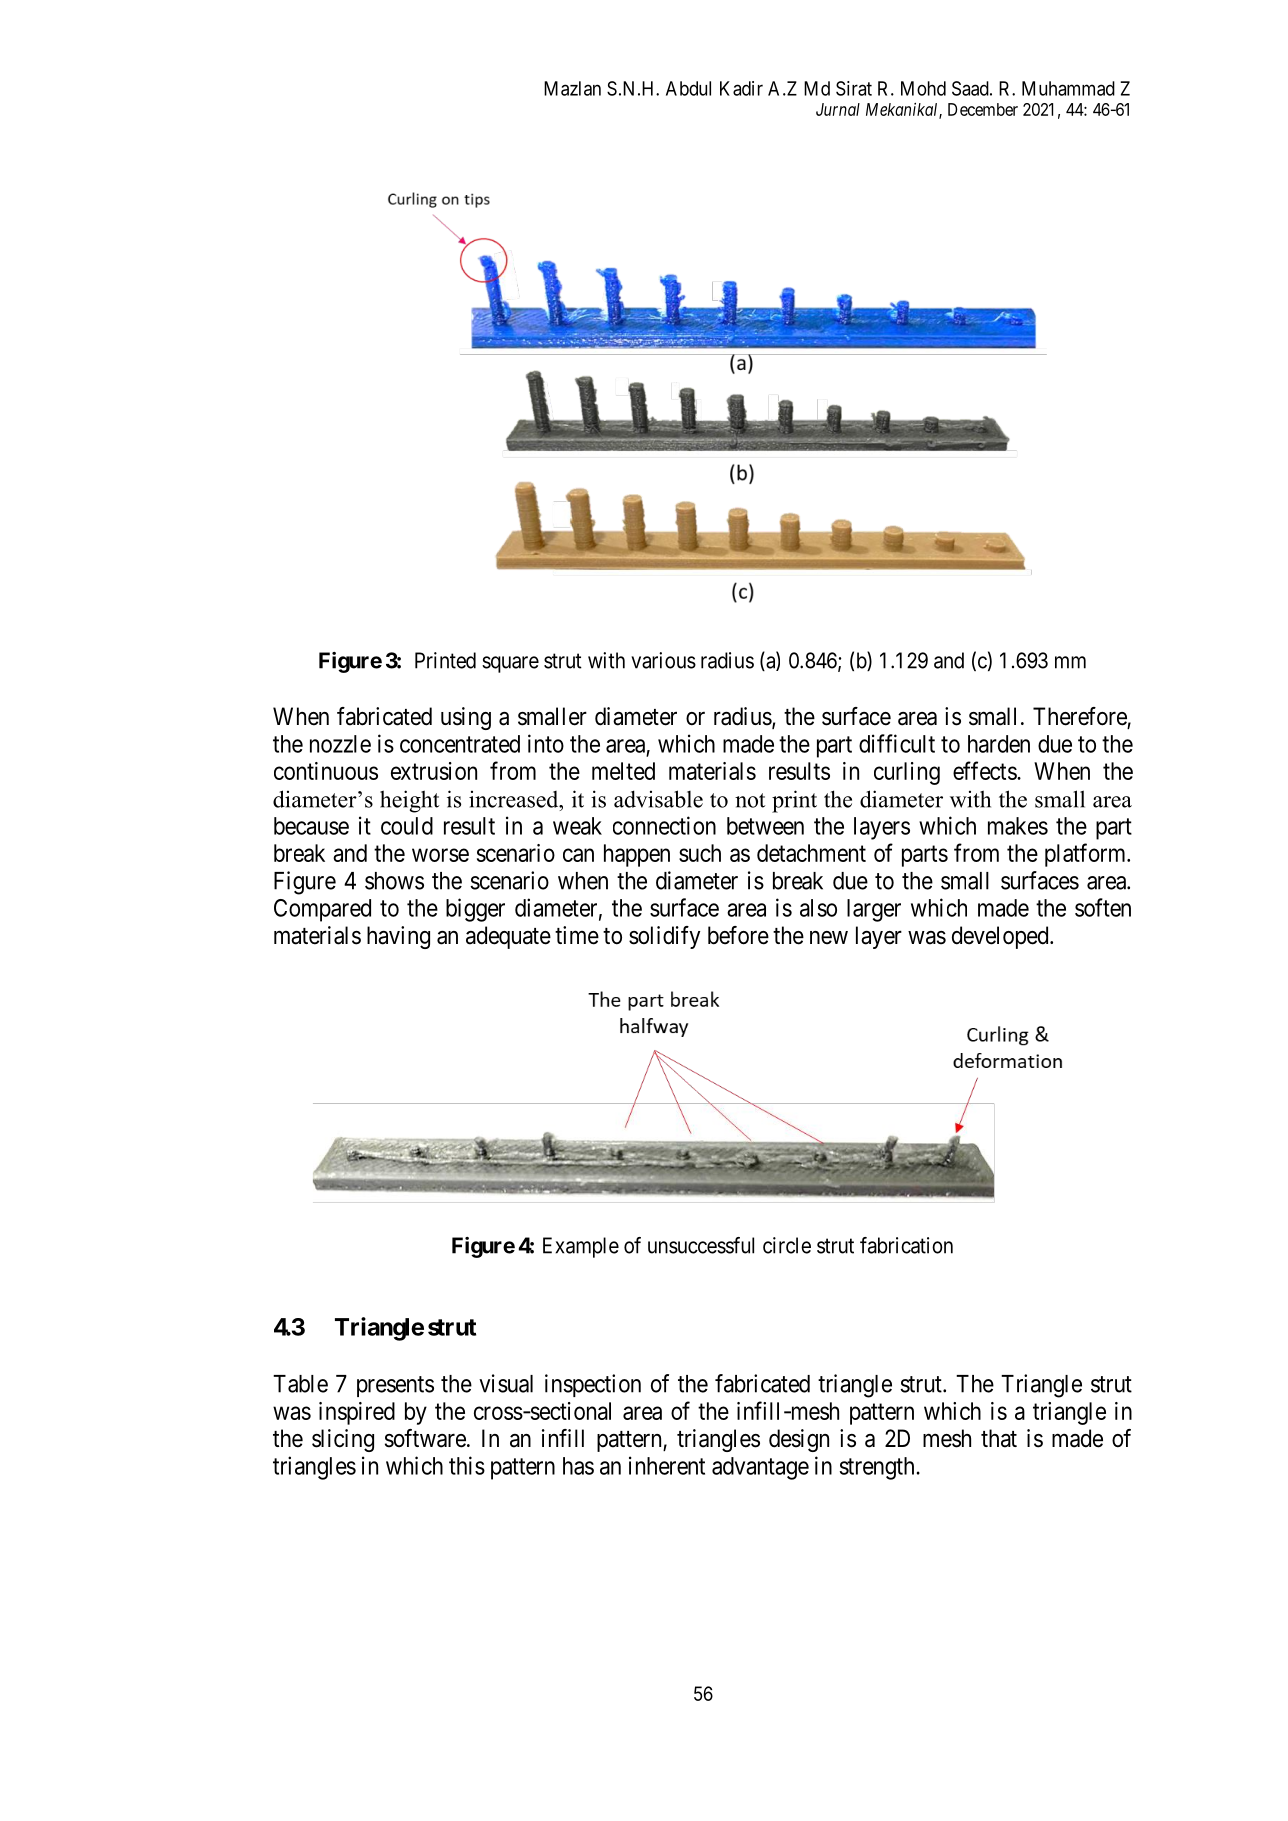 The width and height of the page is (1288, 1821). What do you see at coordinates (658, 799) in the page?
I see `advisable` at bounding box center [658, 799].
